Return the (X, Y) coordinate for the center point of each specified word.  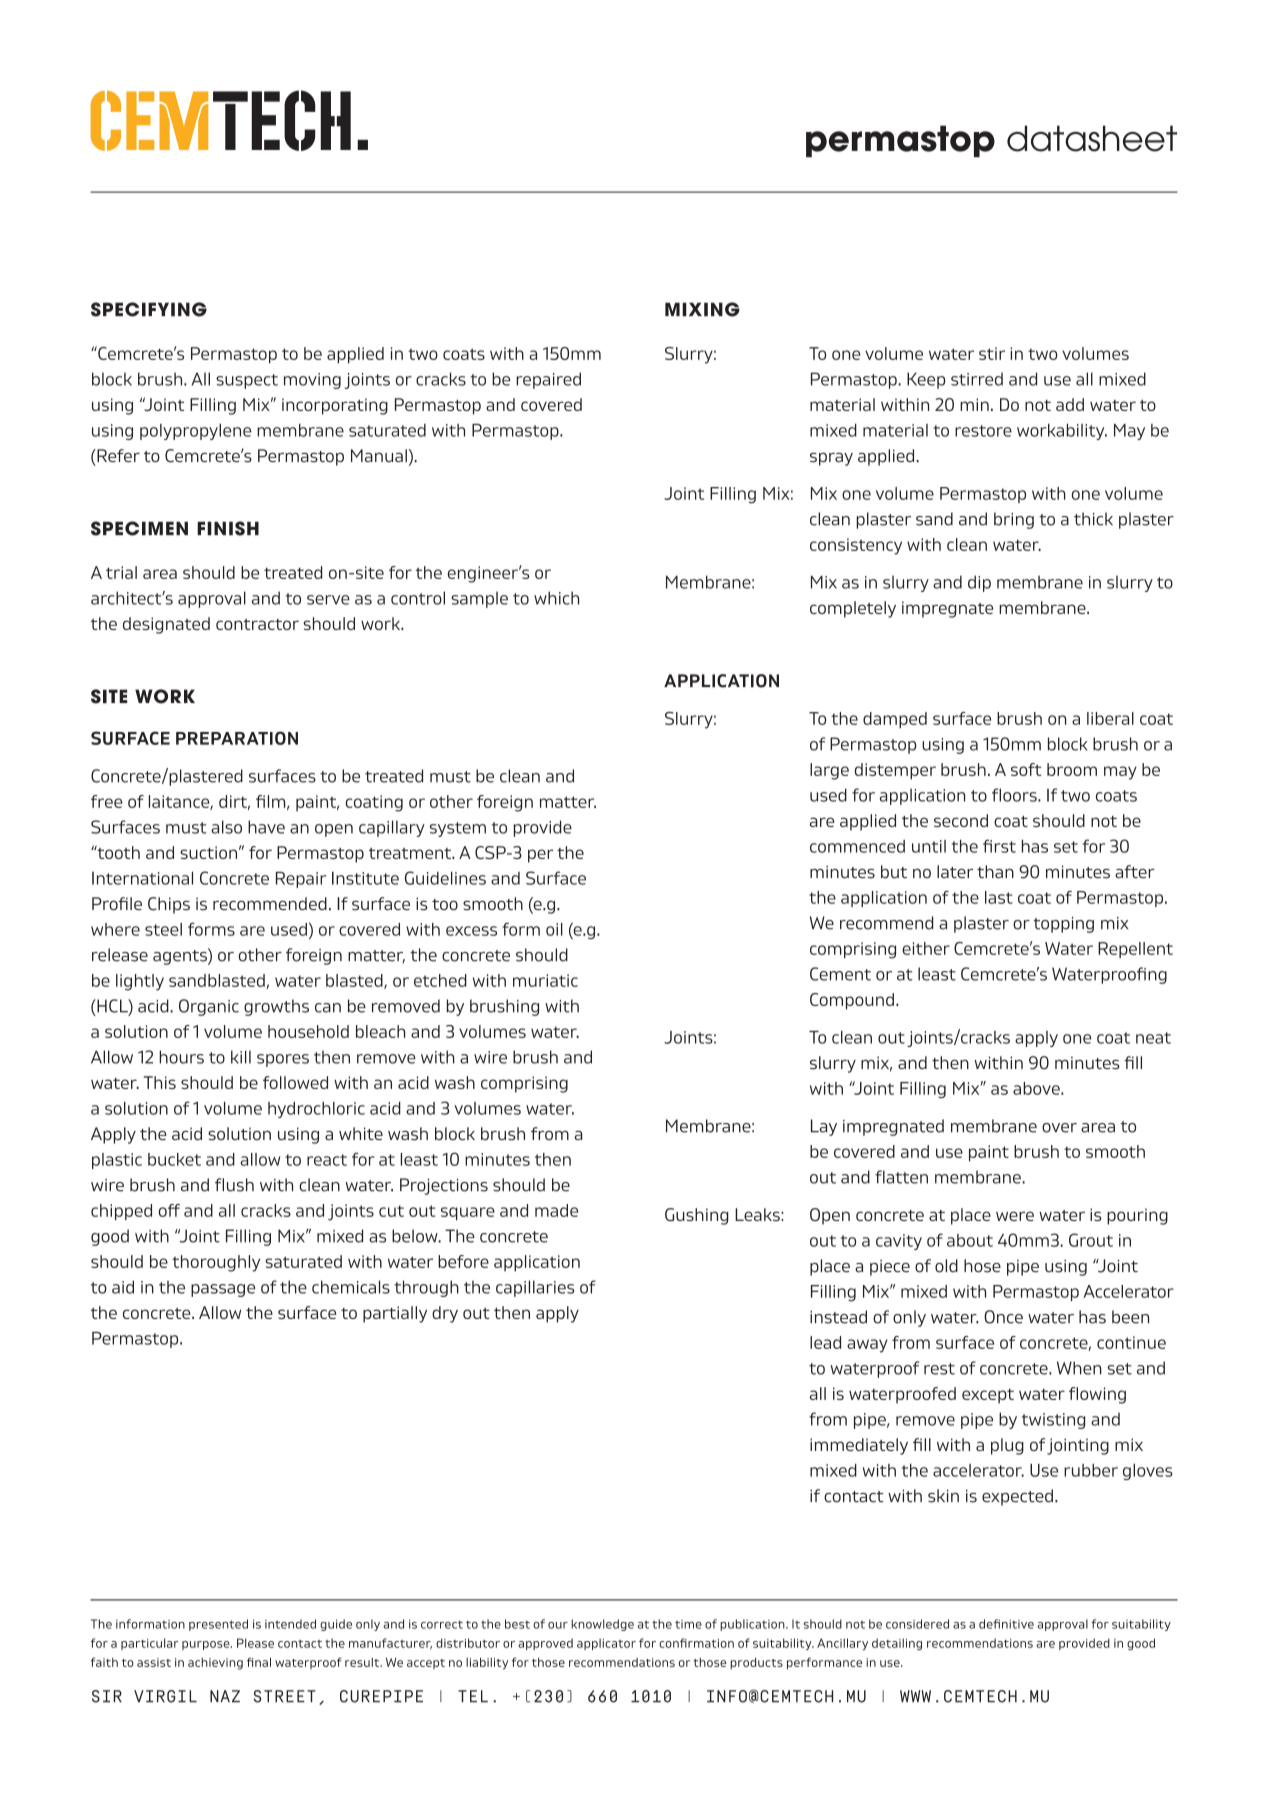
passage (223, 1290)
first (999, 846)
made (556, 1210)
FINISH (228, 528)
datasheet (1092, 138)
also (226, 827)
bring (1014, 520)
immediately (859, 1446)
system (458, 829)
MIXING (702, 309)
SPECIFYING (149, 309)
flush (234, 1185)
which (556, 598)
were (1015, 1216)
